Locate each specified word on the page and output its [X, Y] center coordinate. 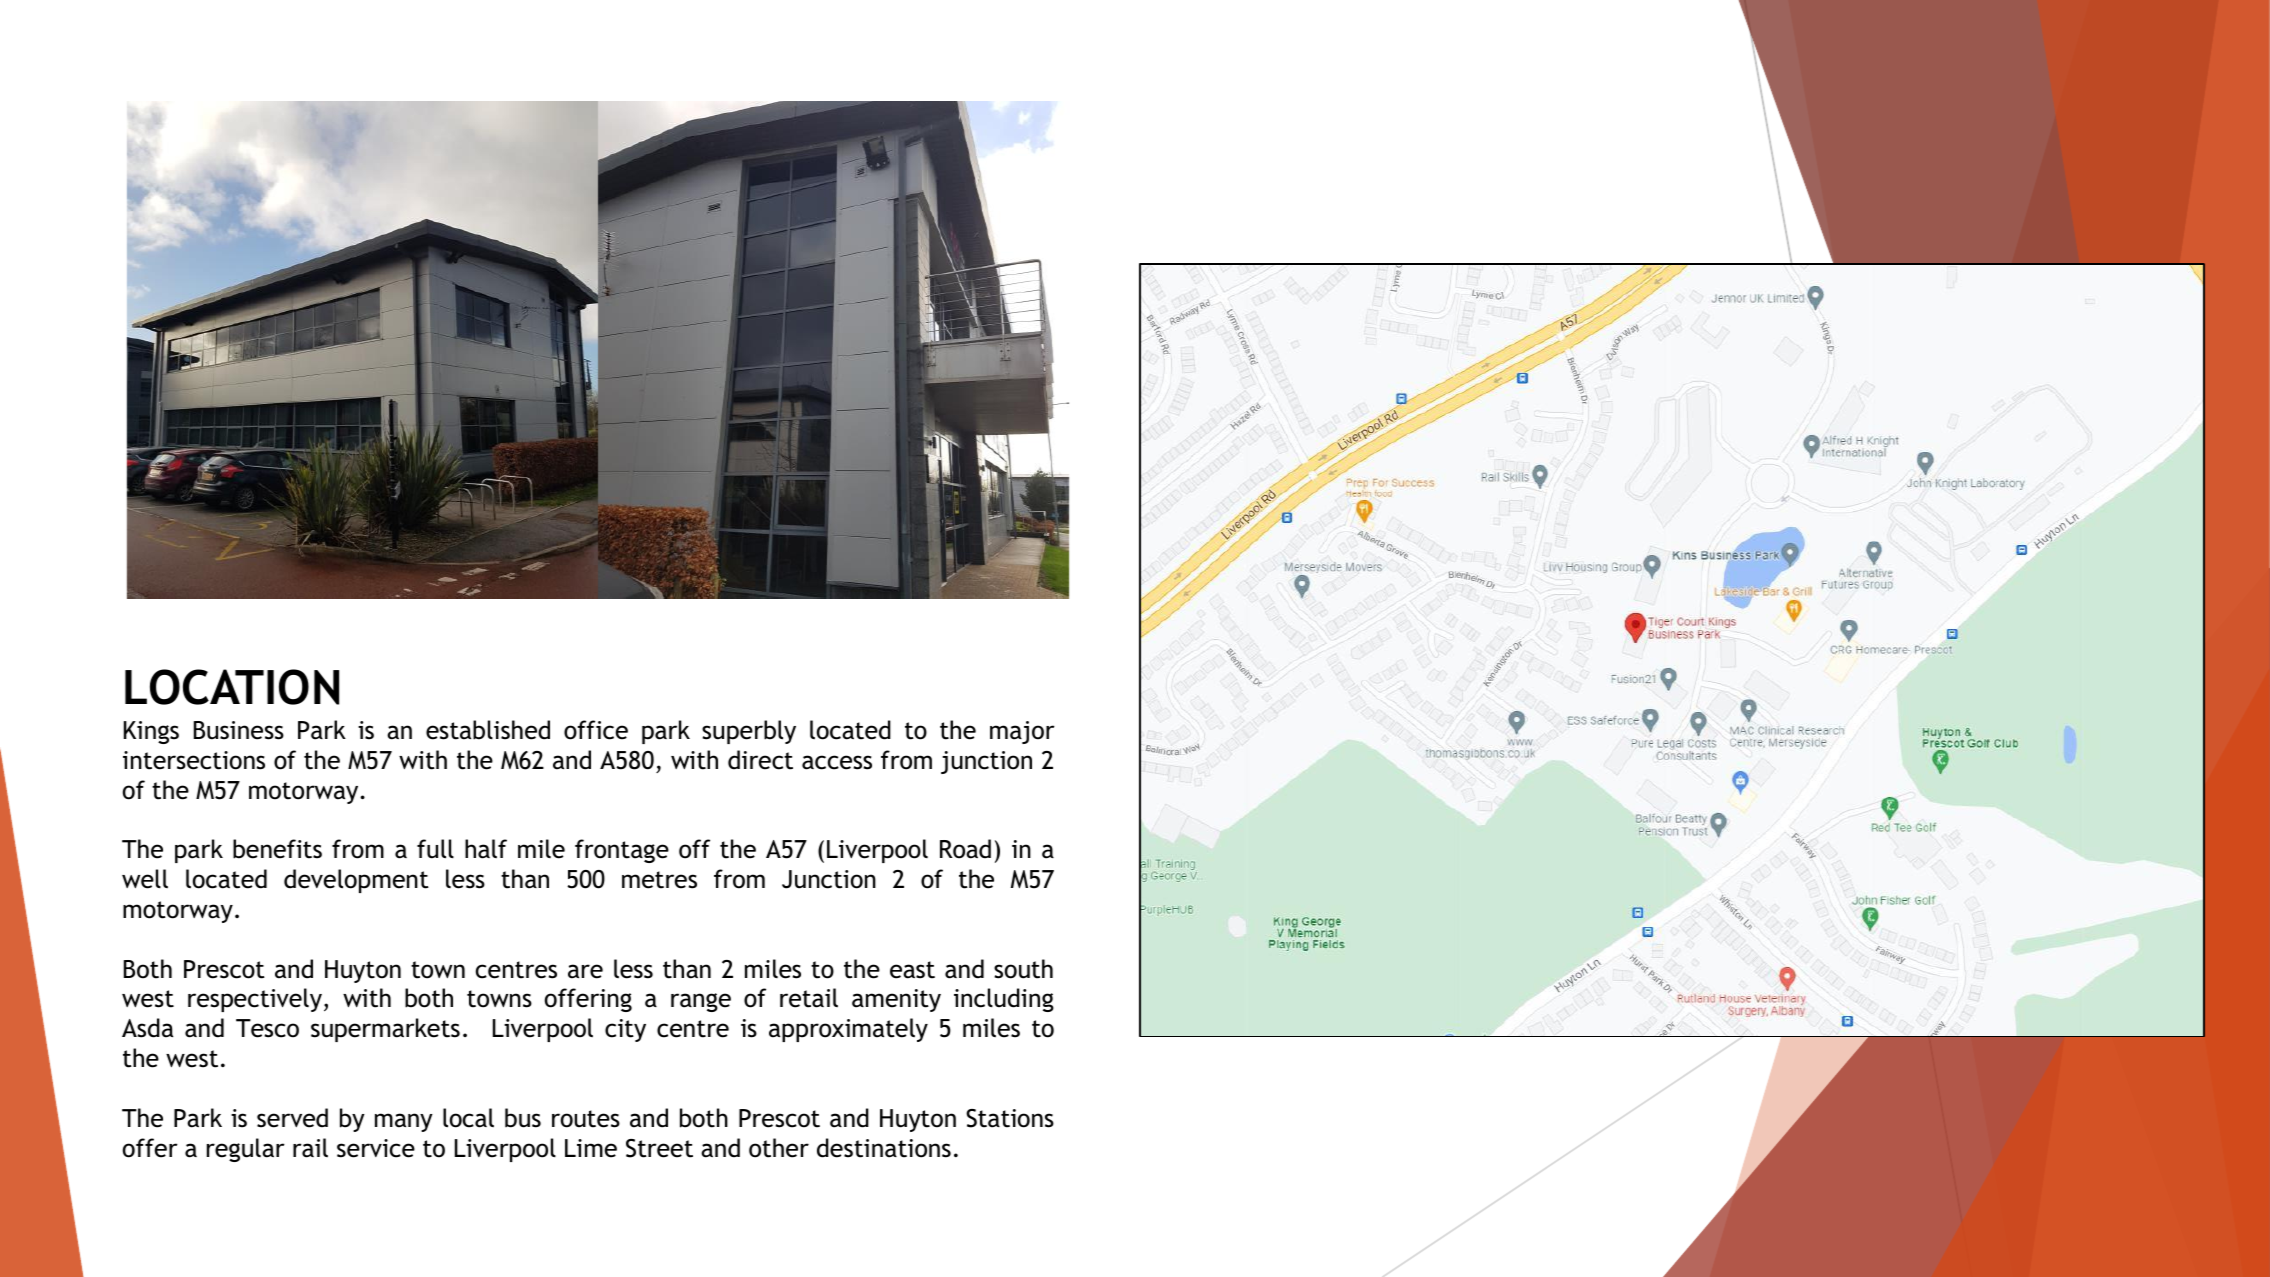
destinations [884, 1148]
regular [246, 1150]
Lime [591, 1148]
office [596, 730]
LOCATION [232, 687]
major [1022, 732]
